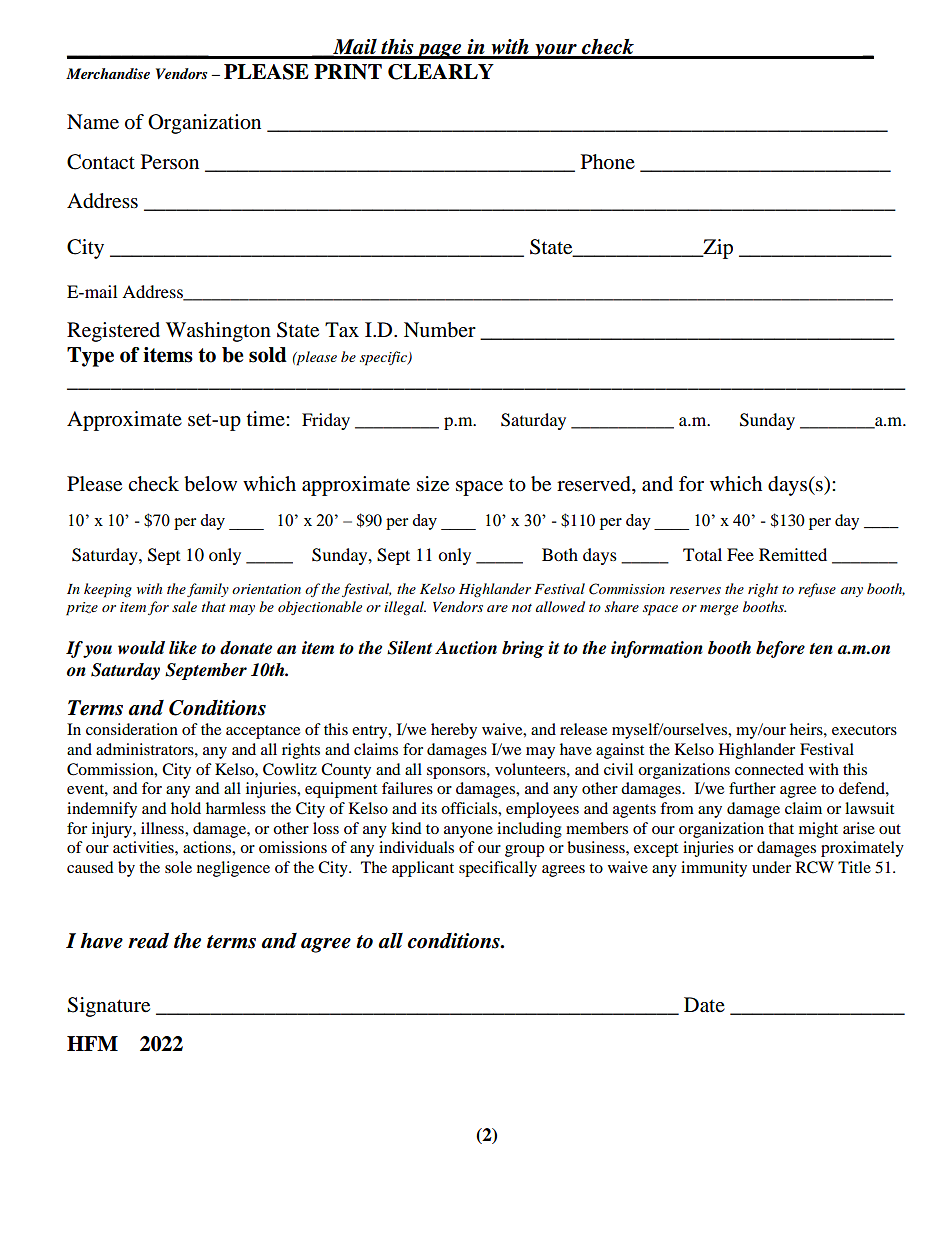  I want to click on CLEARLY, so click(441, 72).
